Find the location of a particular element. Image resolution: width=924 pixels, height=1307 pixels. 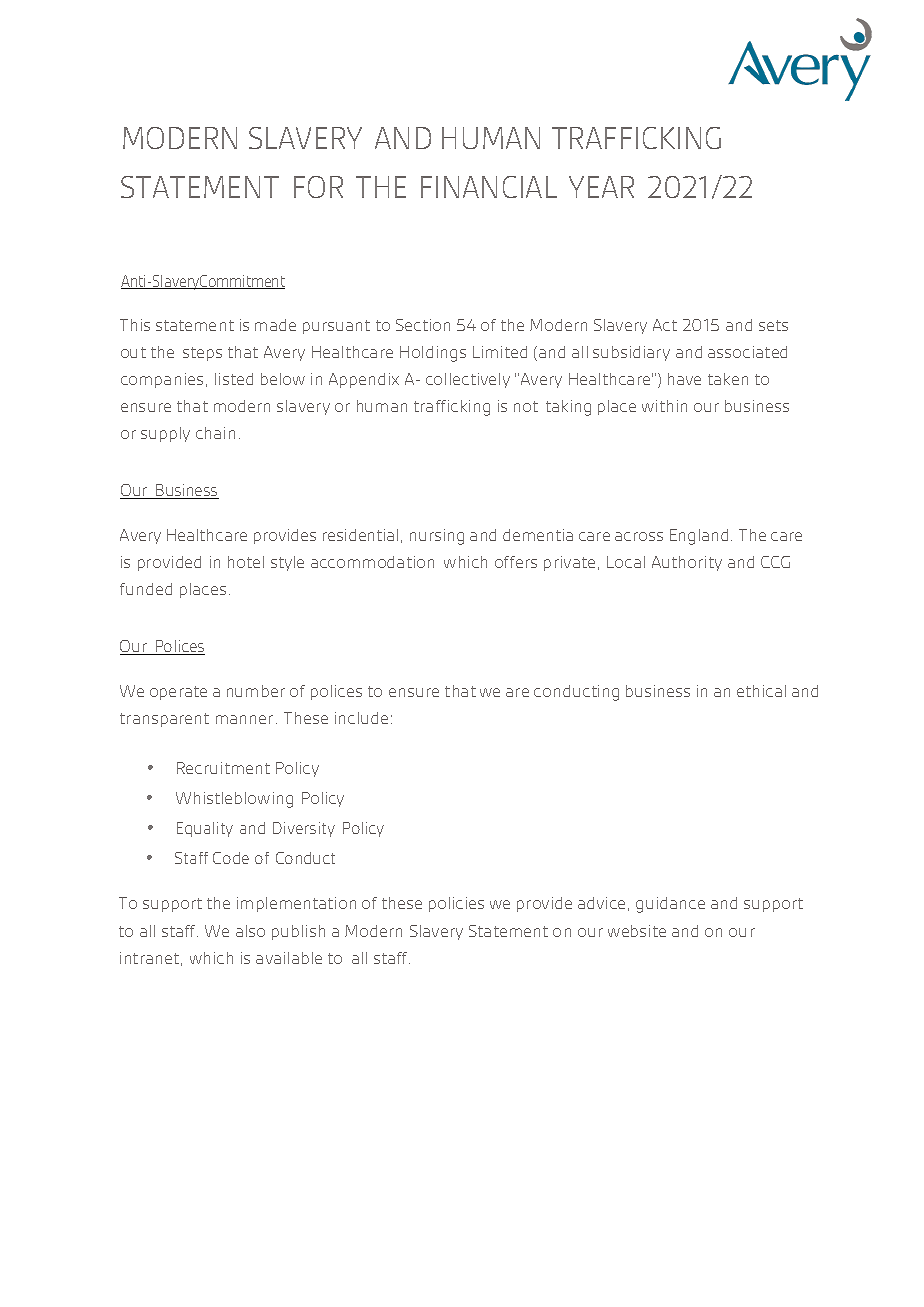

not is located at coordinates (526, 406).
